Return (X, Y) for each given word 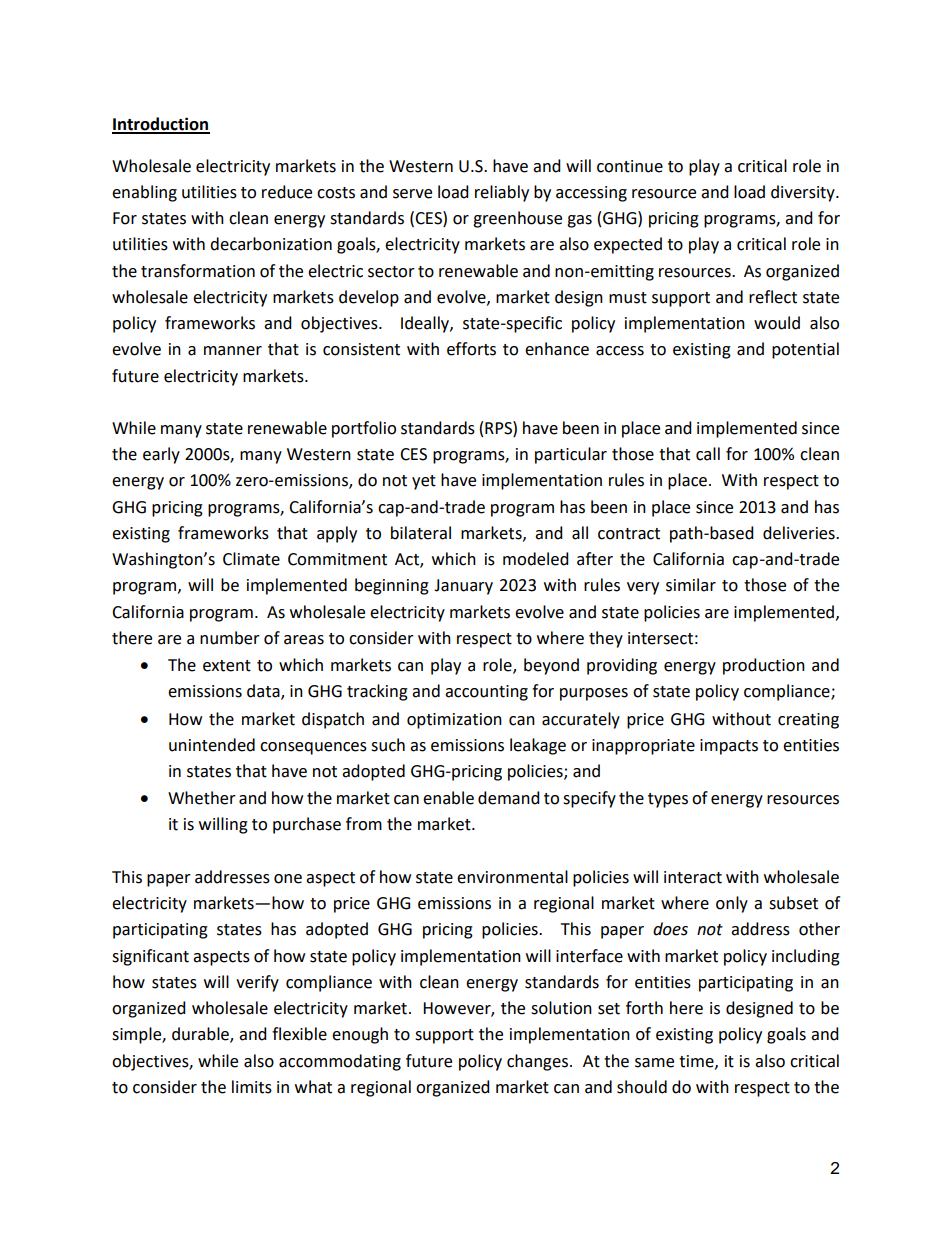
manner (233, 351)
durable (201, 1035)
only (732, 904)
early (161, 455)
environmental (512, 877)
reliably (502, 193)
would (777, 323)
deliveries (800, 533)
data (264, 692)
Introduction (161, 125)
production (764, 666)
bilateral (421, 533)
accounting (486, 693)
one (288, 879)
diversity (804, 193)
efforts (471, 349)
